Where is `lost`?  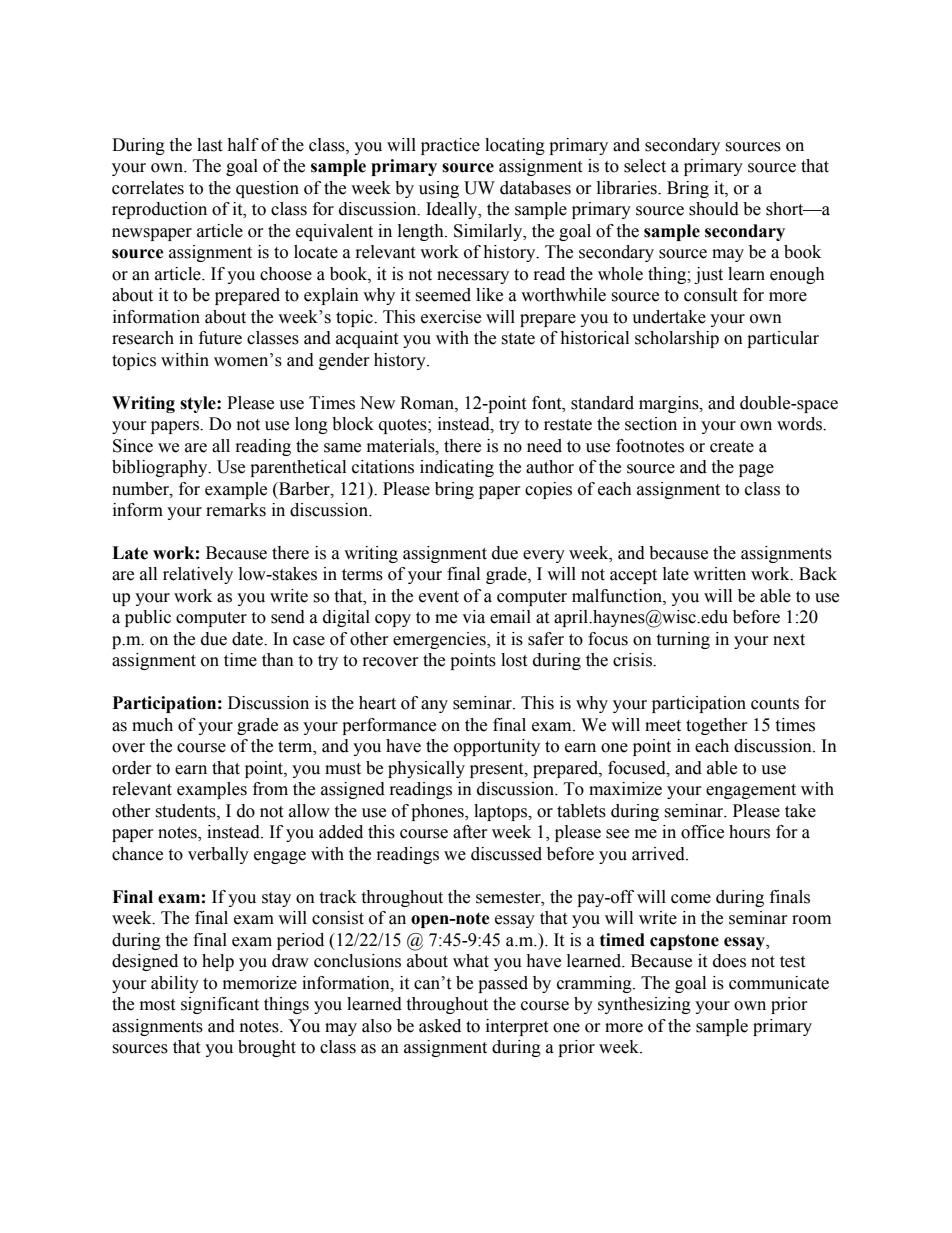
lost is located at coordinates (514, 660).
